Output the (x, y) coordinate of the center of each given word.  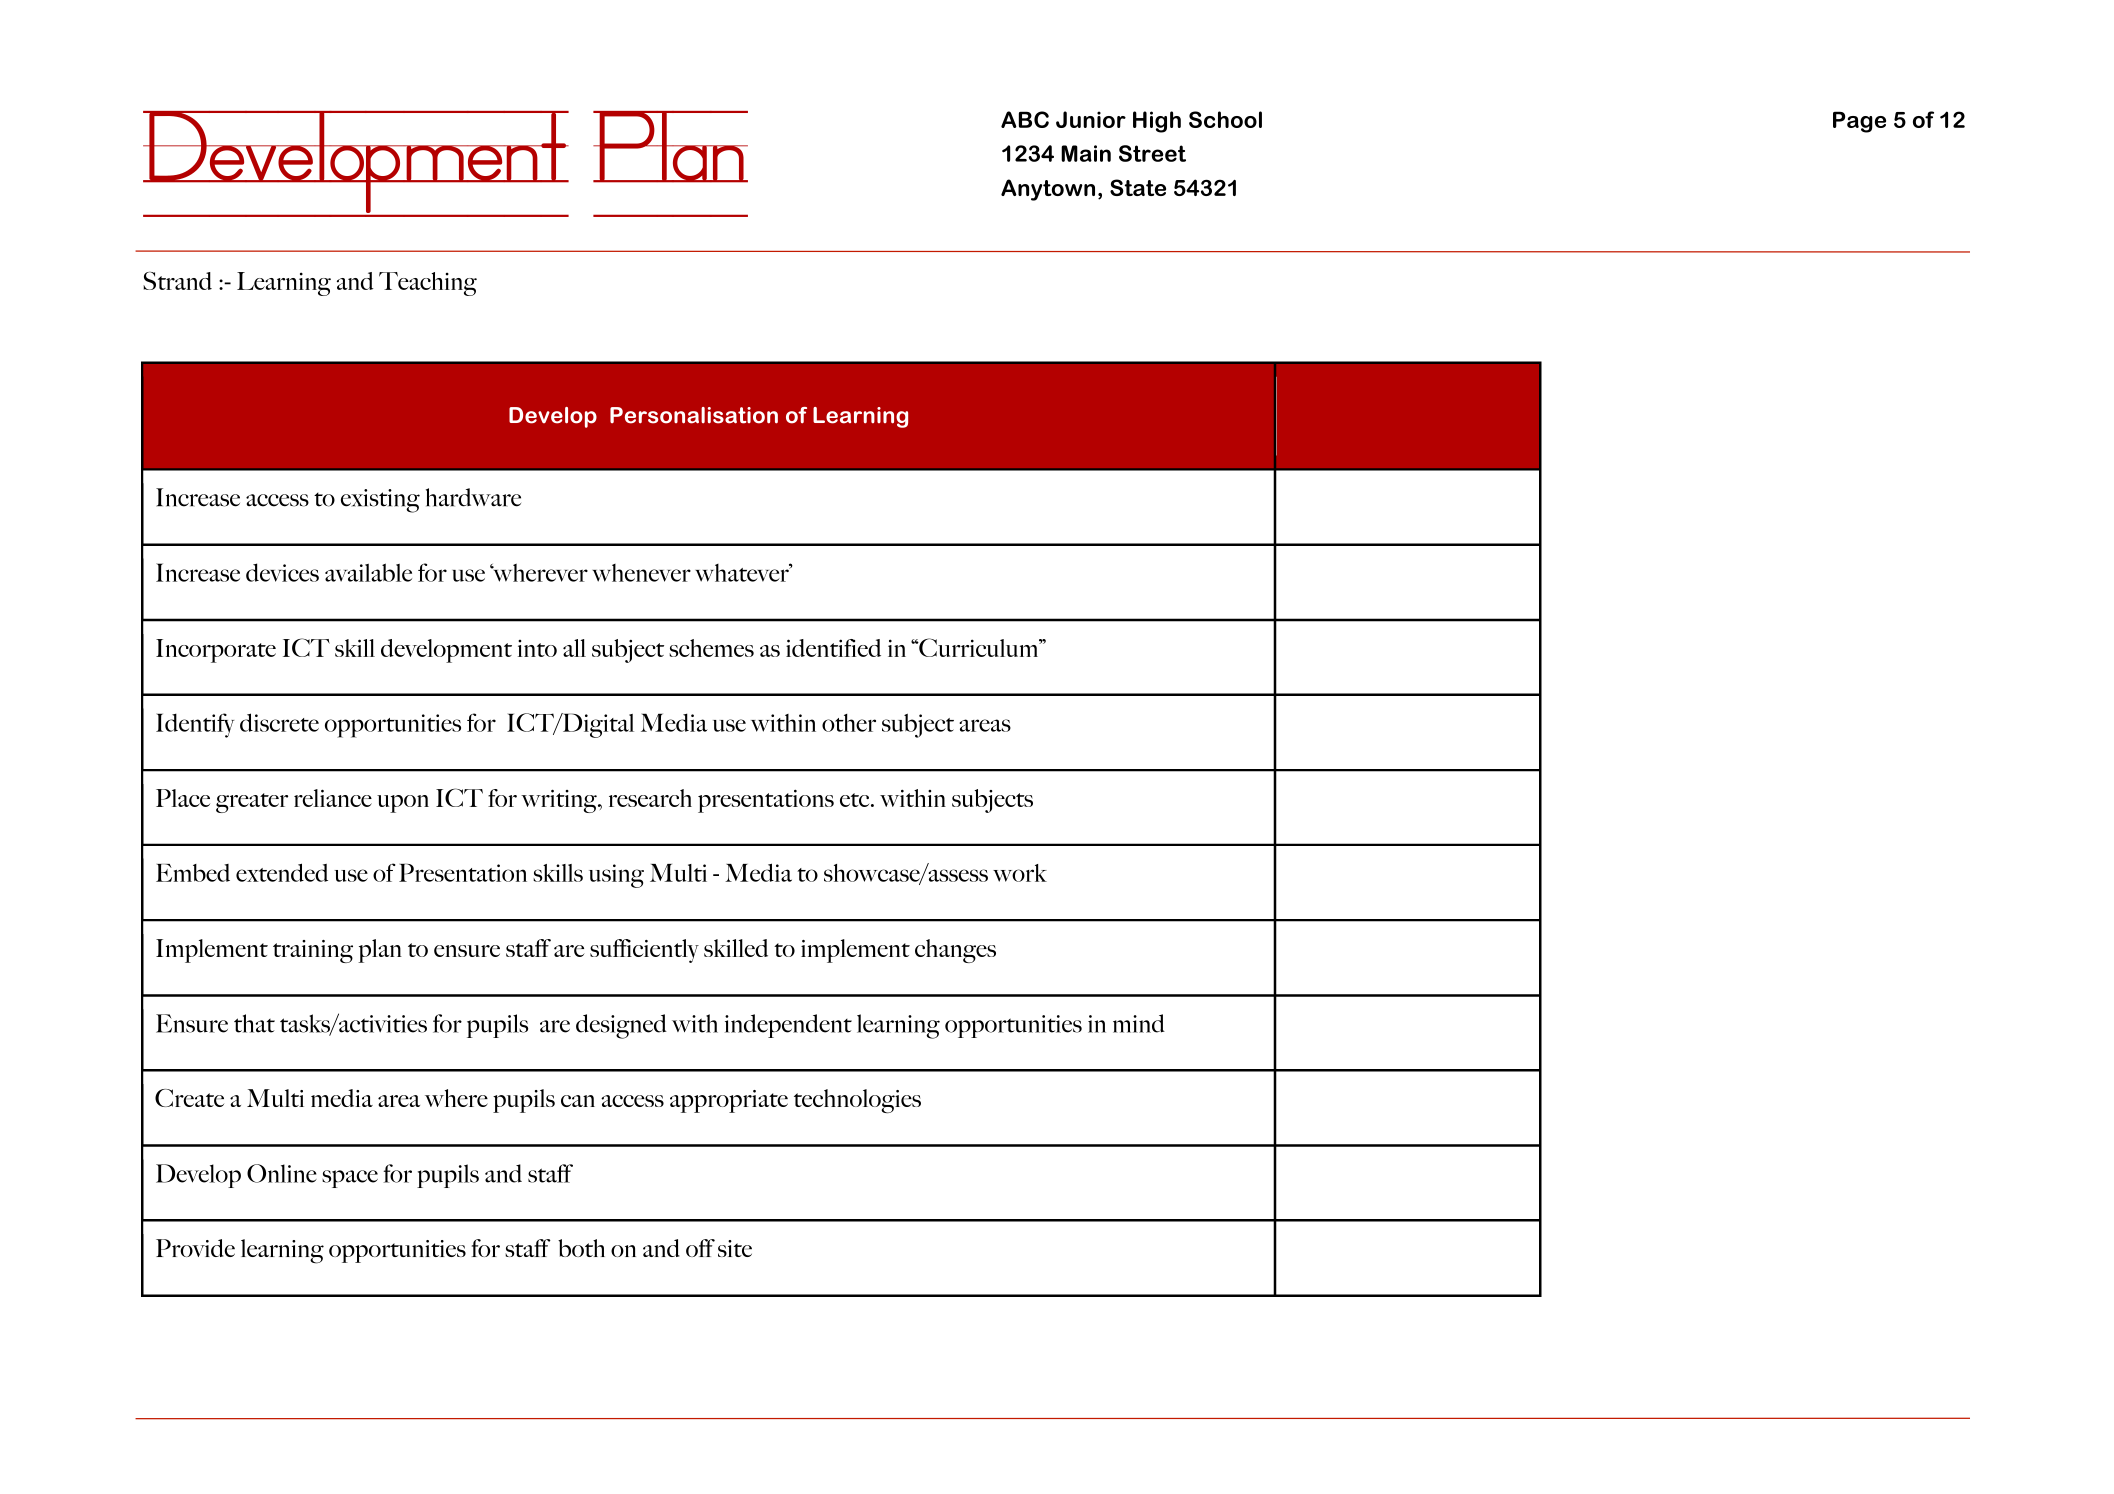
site (735, 1248)
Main (1086, 153)
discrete (279, 722)
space (350, 1179)
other (849, 723)
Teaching (428, 284)
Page (1859, 122)
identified (833, 648)
